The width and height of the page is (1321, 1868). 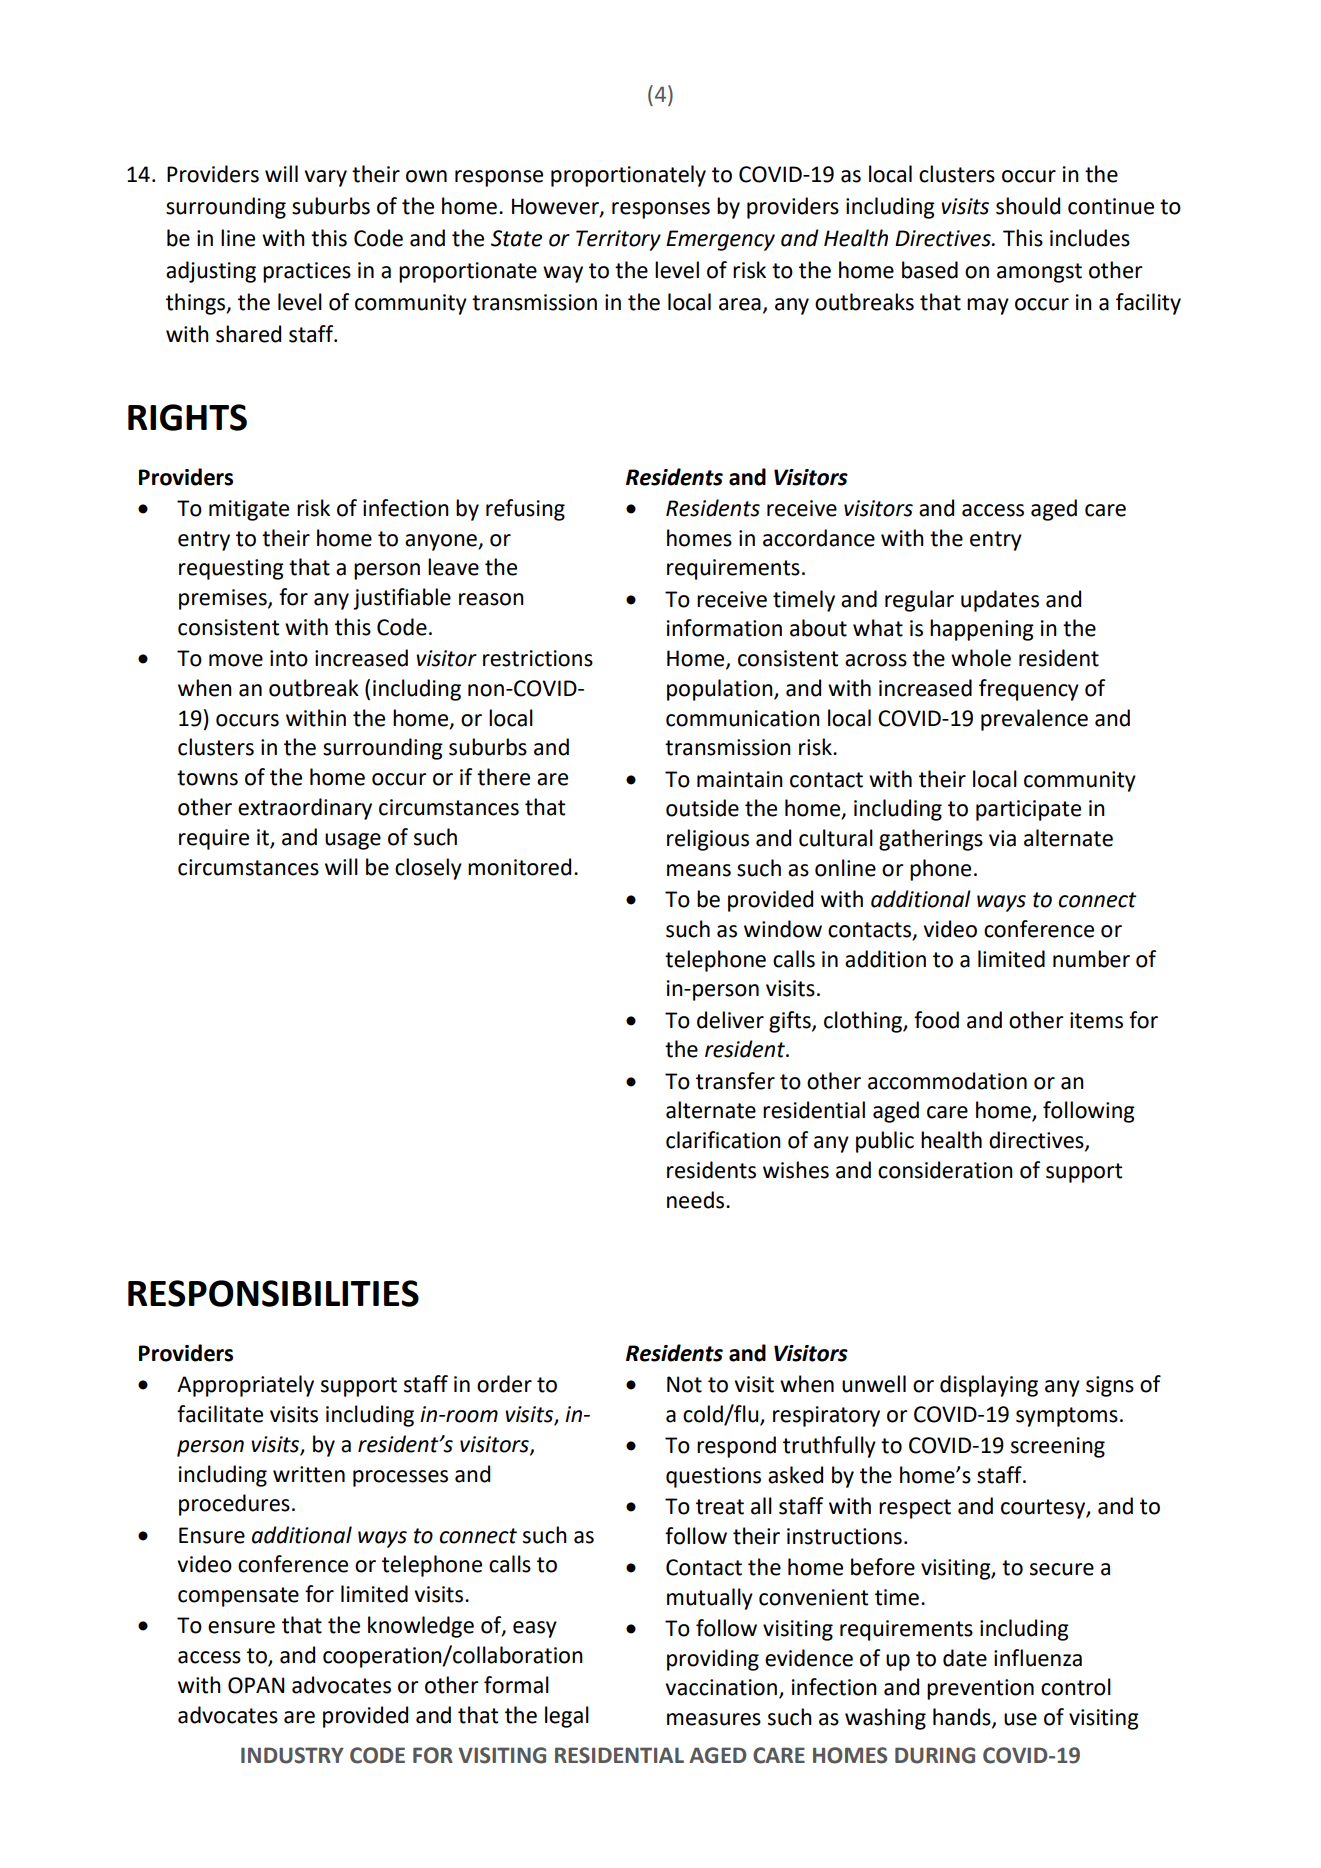 What do you see at coordinates (618, 240) in the page?
I see `Territory` at bounding box center [618, 240].
